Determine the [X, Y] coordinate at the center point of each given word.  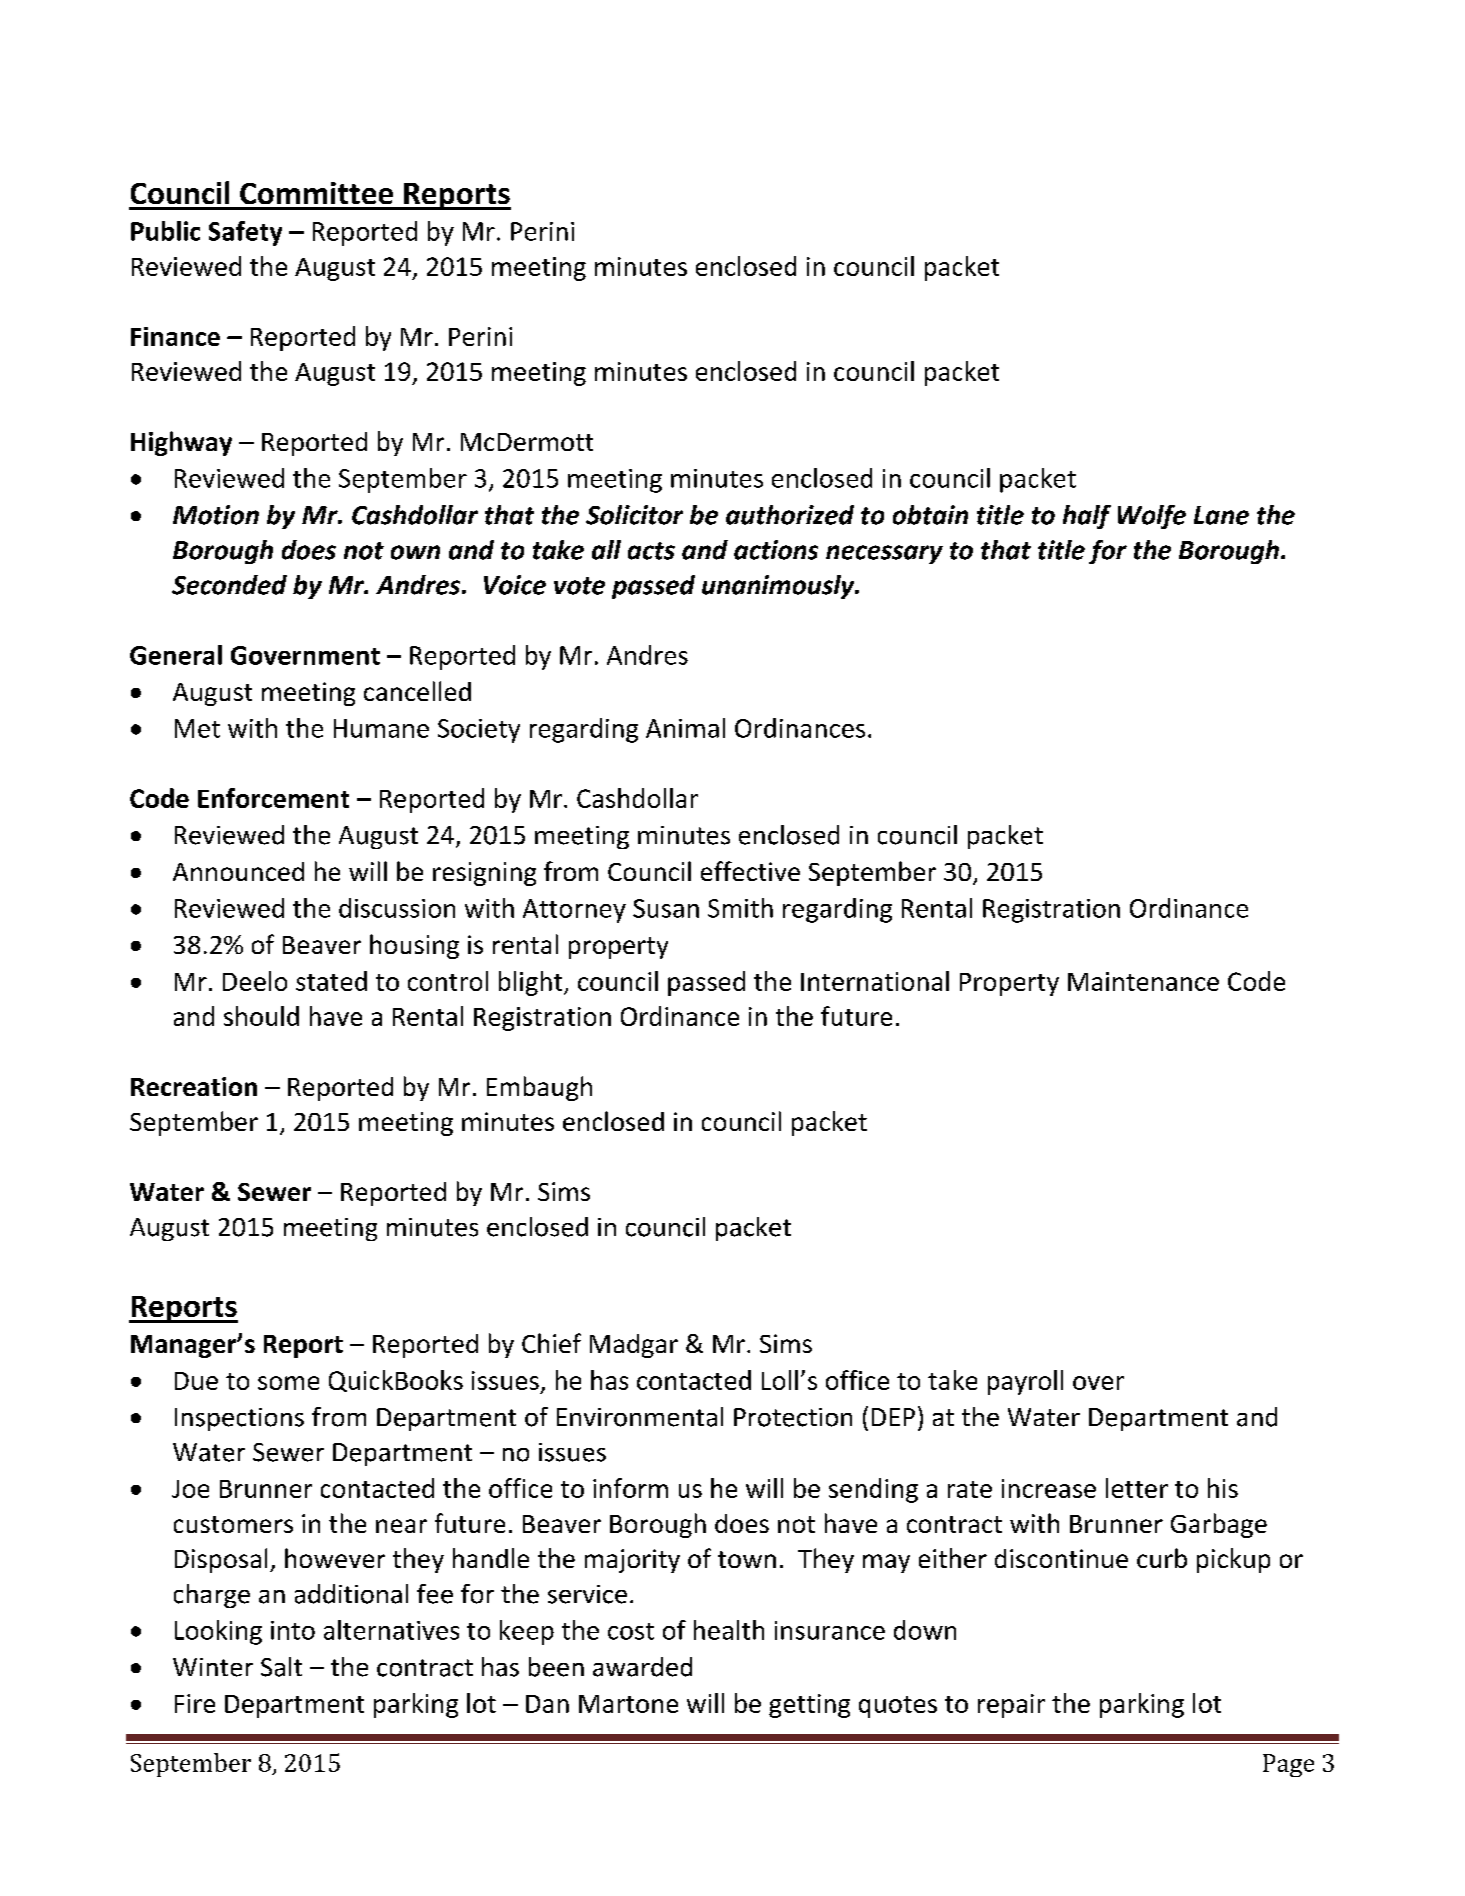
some [288, 1383]
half [1087, 517]
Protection [793, 1417]
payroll [1025, 1382]
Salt [281, 1667]
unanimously [779, 587]
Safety [245, 233]
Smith [740, 908]
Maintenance [1143, 981]
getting [809, 1706]
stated [331, 981]
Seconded [229, 585]
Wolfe [1152, 517]
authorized [790, 515]
